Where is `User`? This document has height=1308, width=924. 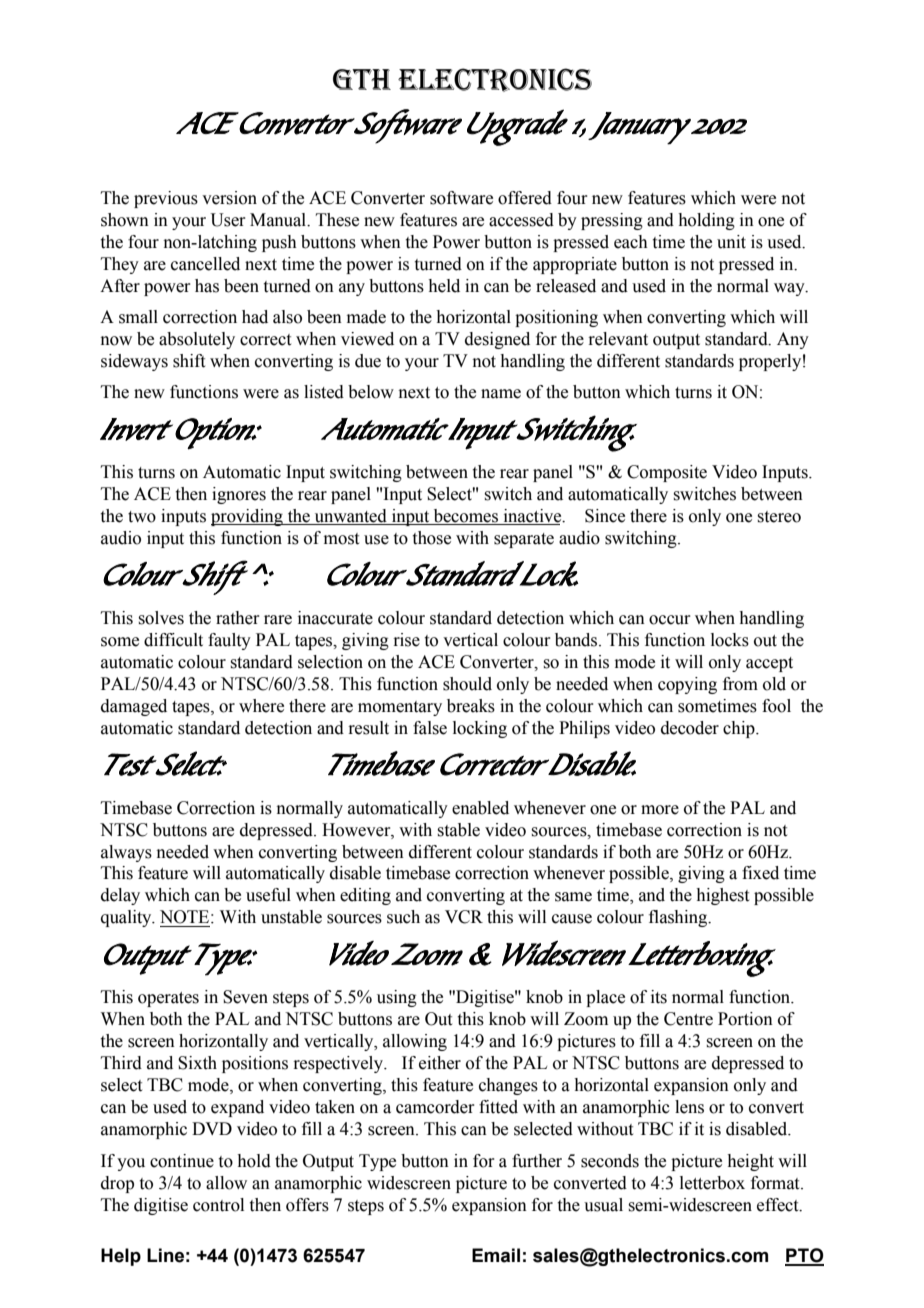 User is located at coordinates (228, 220).
